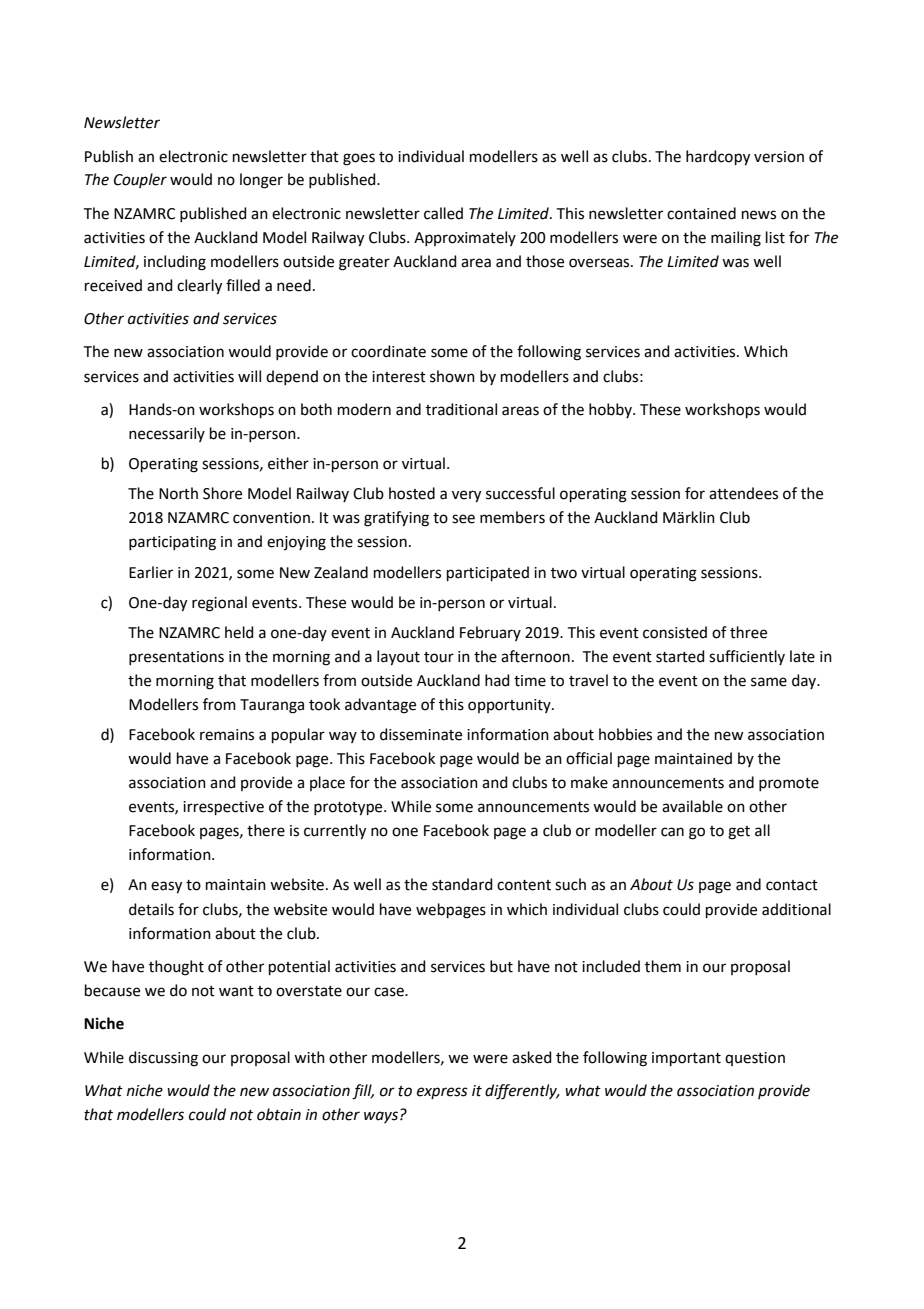 The height and width of the document is (1309, 924). What do you see at coordinates (176, 658) in the document?
I see `presentations` at bounding box center [176, 658].
